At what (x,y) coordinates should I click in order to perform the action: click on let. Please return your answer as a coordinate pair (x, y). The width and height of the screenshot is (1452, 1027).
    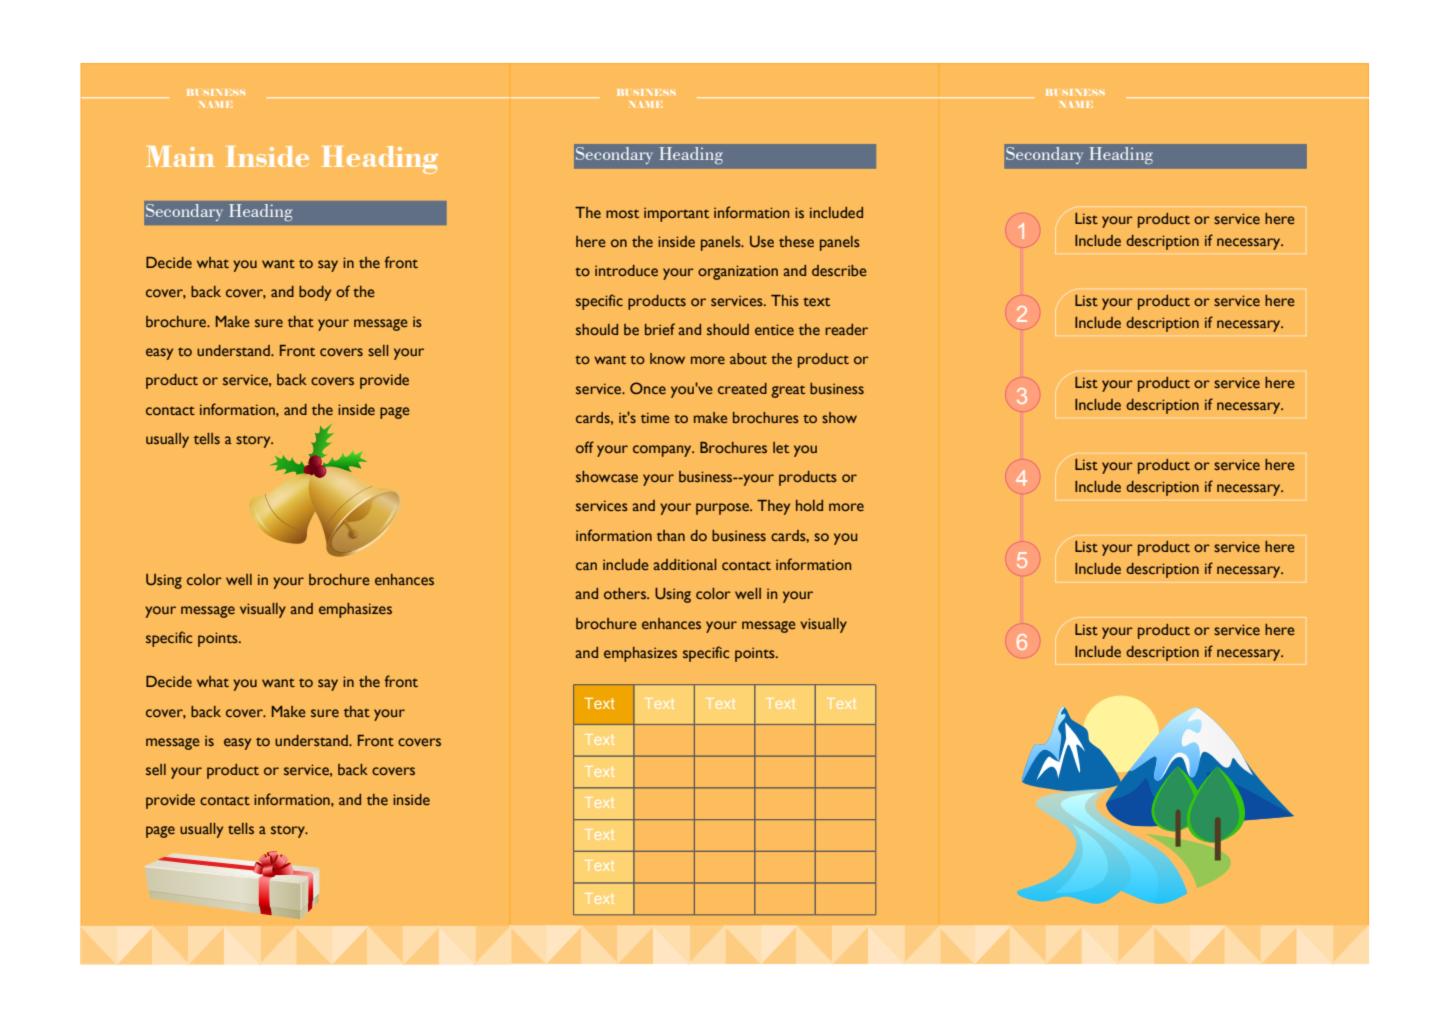
    Looking at the image, I should click on (781, 447).
